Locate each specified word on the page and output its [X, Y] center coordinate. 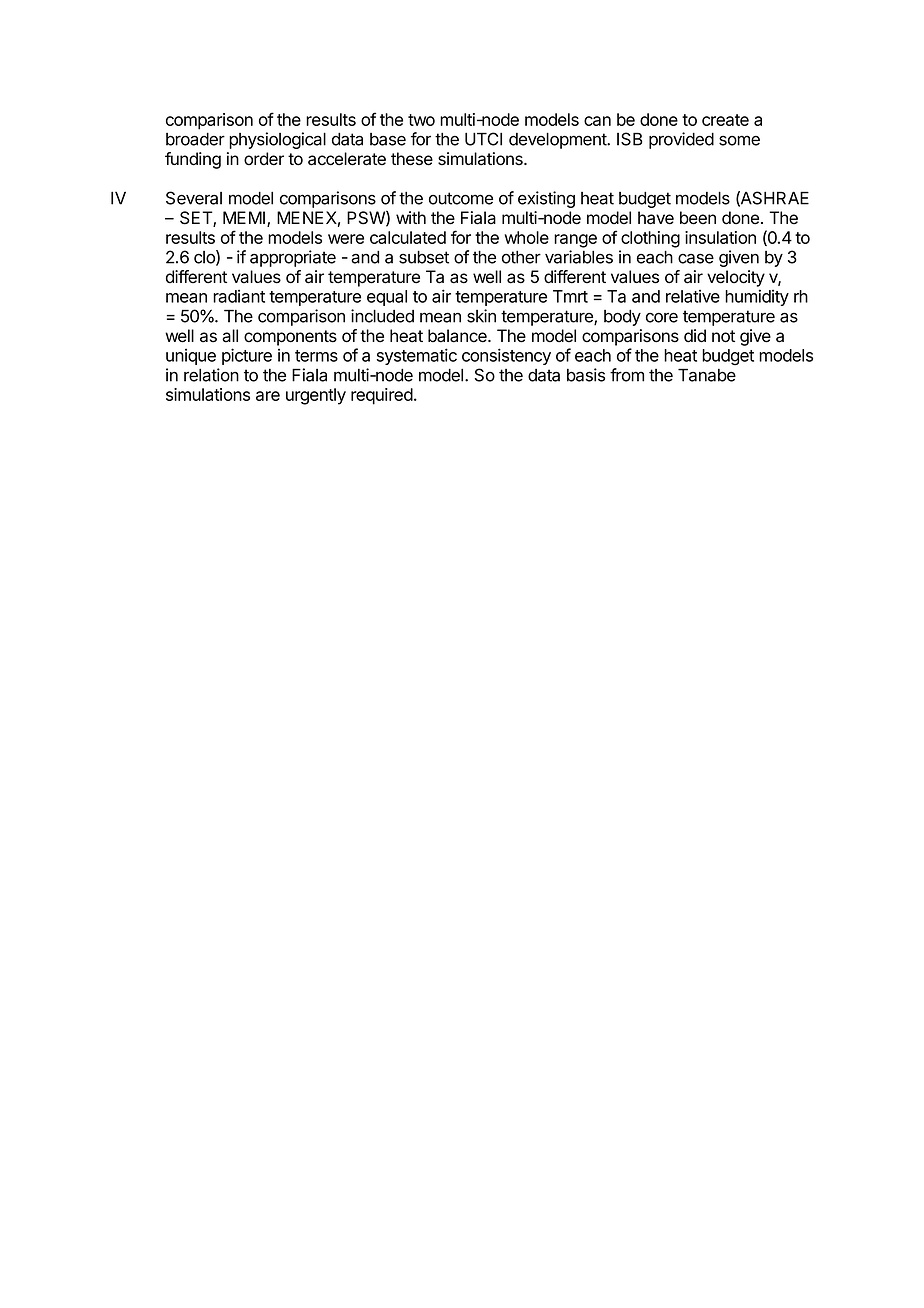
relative [693, 296]
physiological [277, 140]
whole [527, 237]
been [698, 218]
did [695, 336]
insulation [720, 237]
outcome [461, 198]
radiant [239, 296]
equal [387, 298]
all [230, 336]
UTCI [483, 139]
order [264, 159]
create [725, 120]
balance [458, 336]
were [346, 239]
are [268, 396]
